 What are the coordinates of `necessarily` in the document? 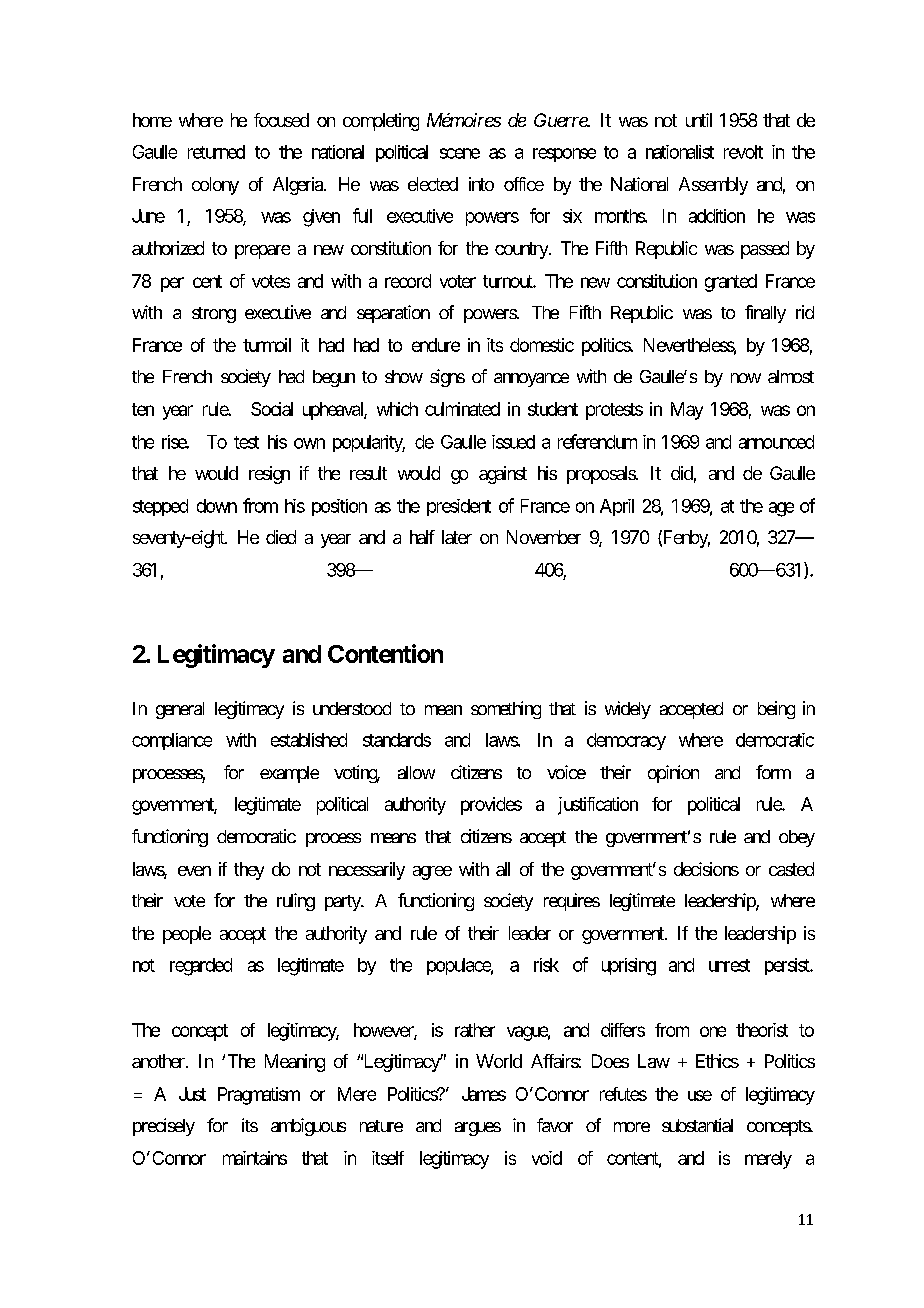 It's located at (367, 871).
